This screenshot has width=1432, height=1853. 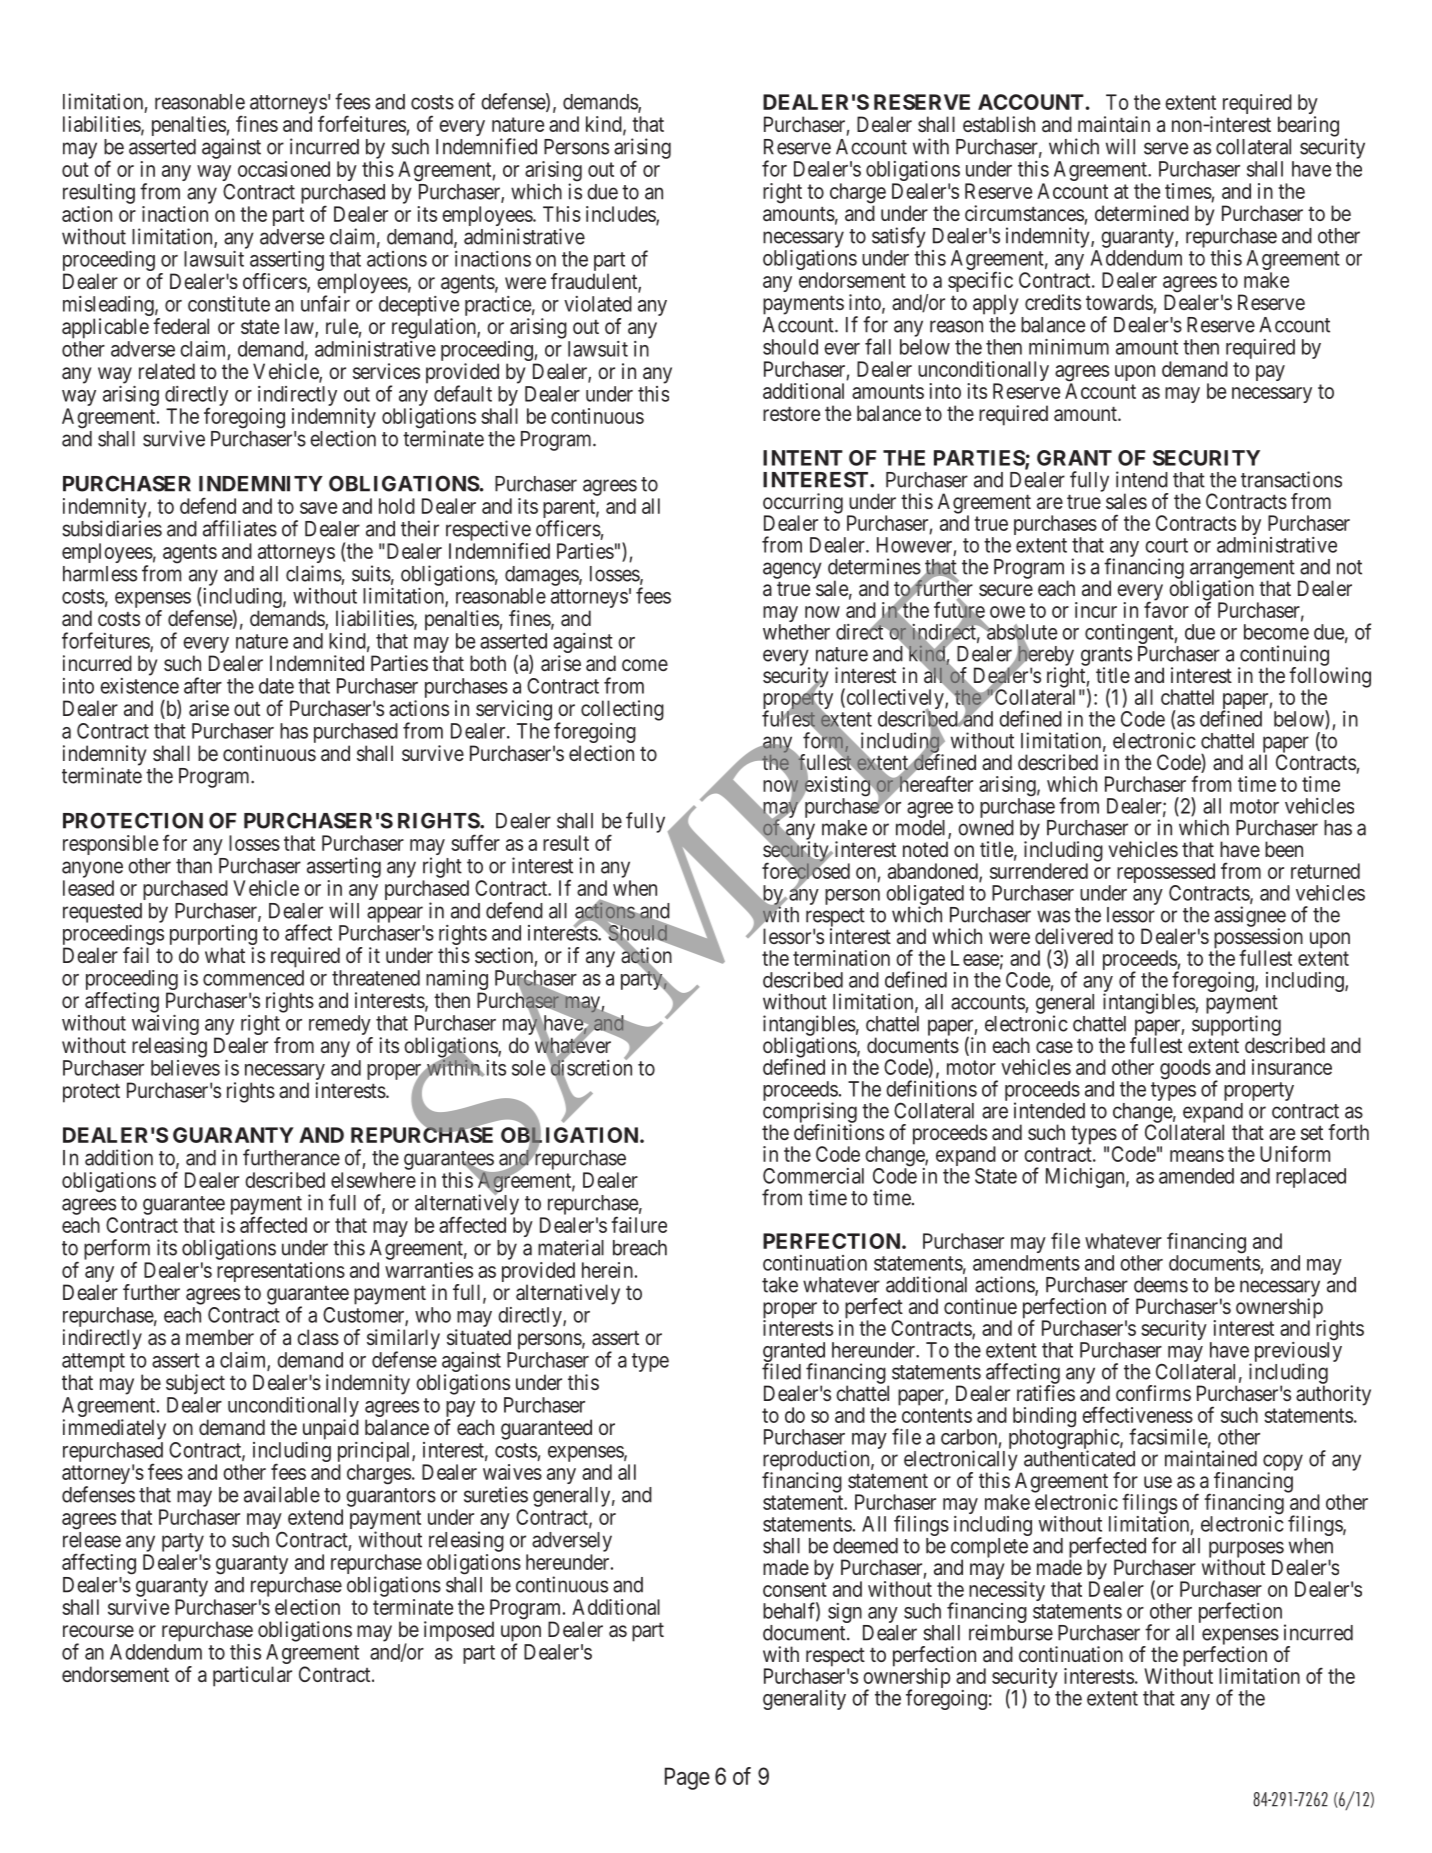 What do you see at coordinates (621, 215) in the screenshot?
I see `includes` at bounding box center [621, 215].
